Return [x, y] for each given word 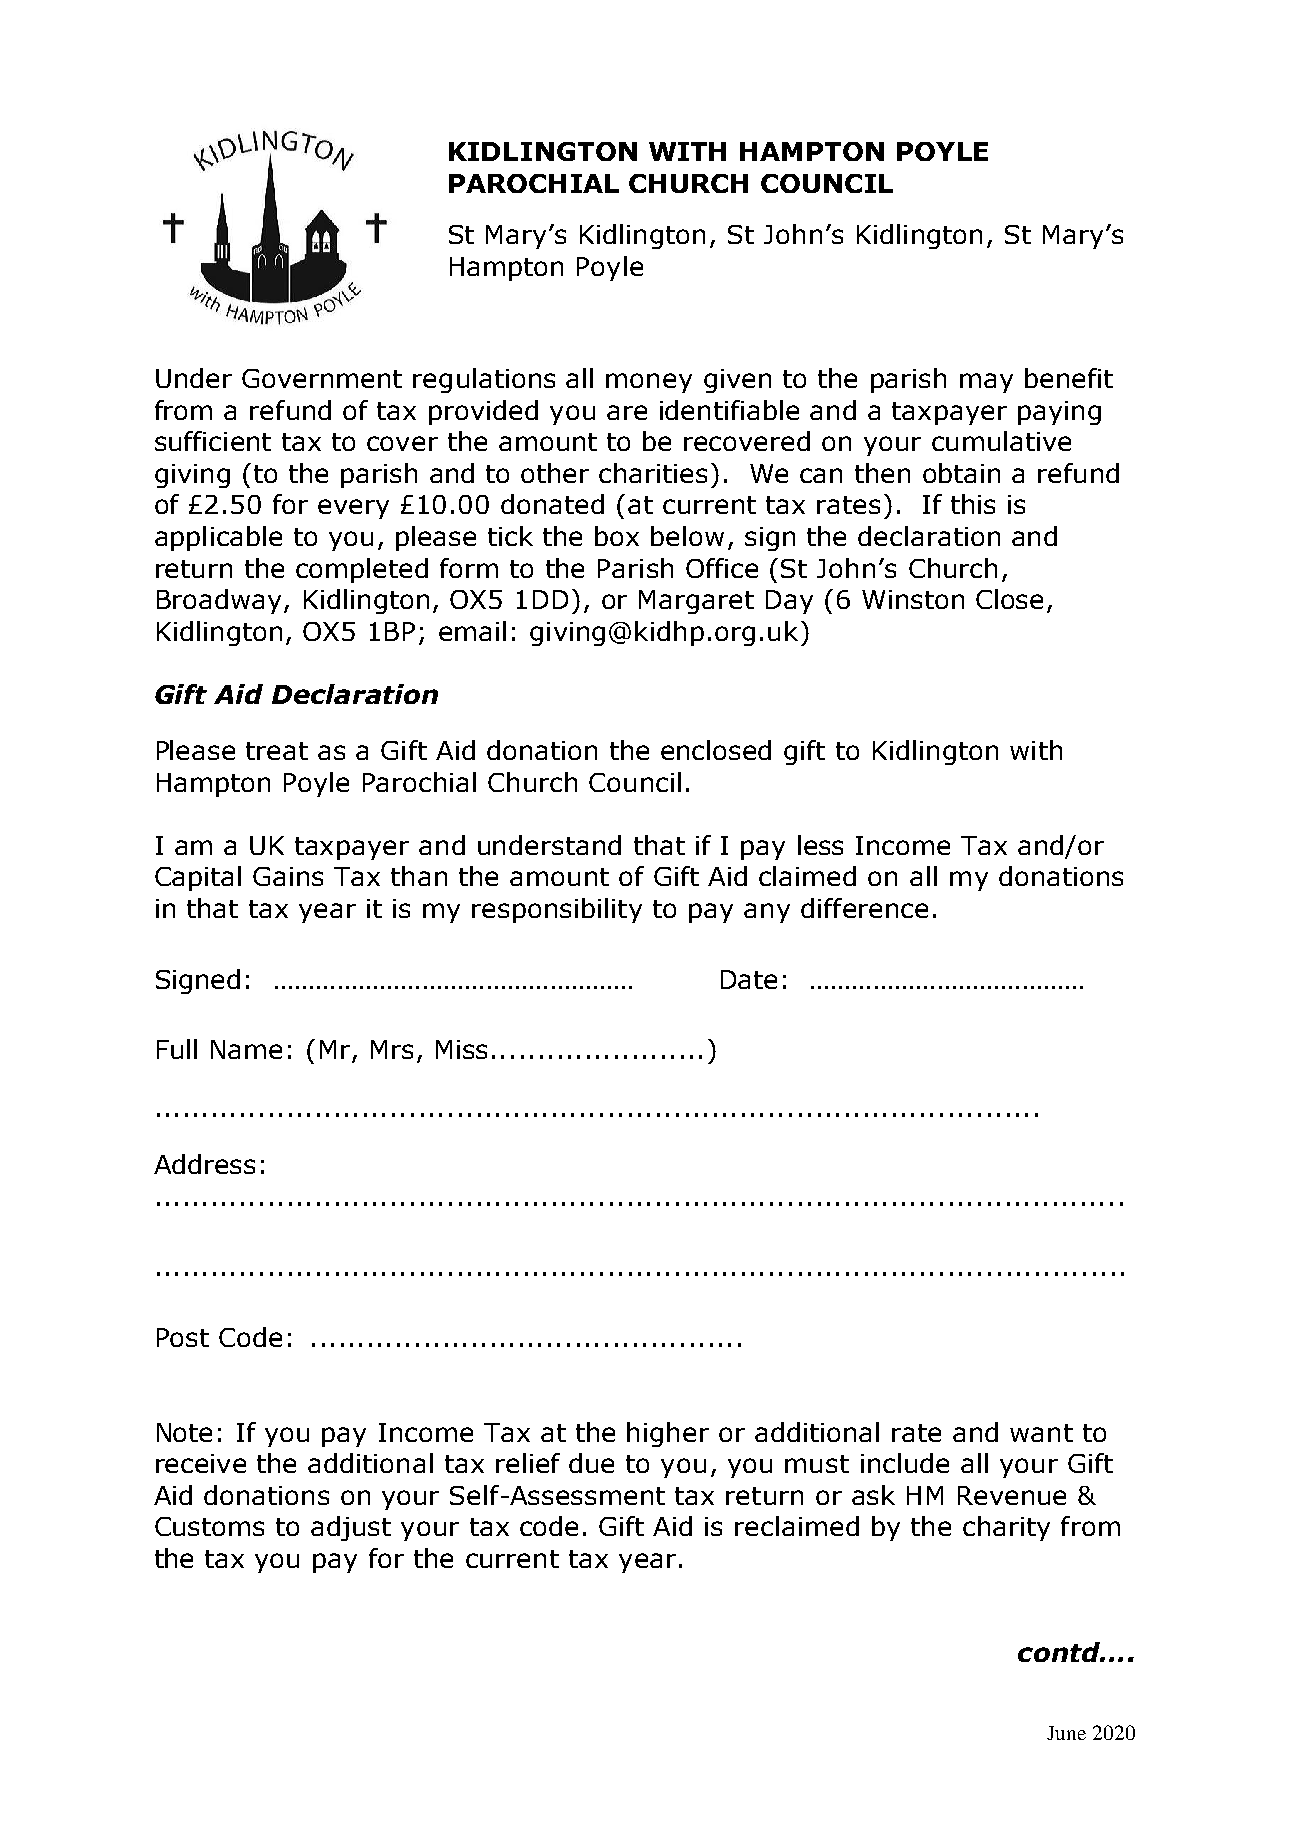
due [591, 1463]
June [1066, 1733]
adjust [351, 1528]
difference [864, 908]
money [649, 383]
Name [246, 1049]
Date [749, 979]
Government [322, 378]
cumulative [1001, 441]
